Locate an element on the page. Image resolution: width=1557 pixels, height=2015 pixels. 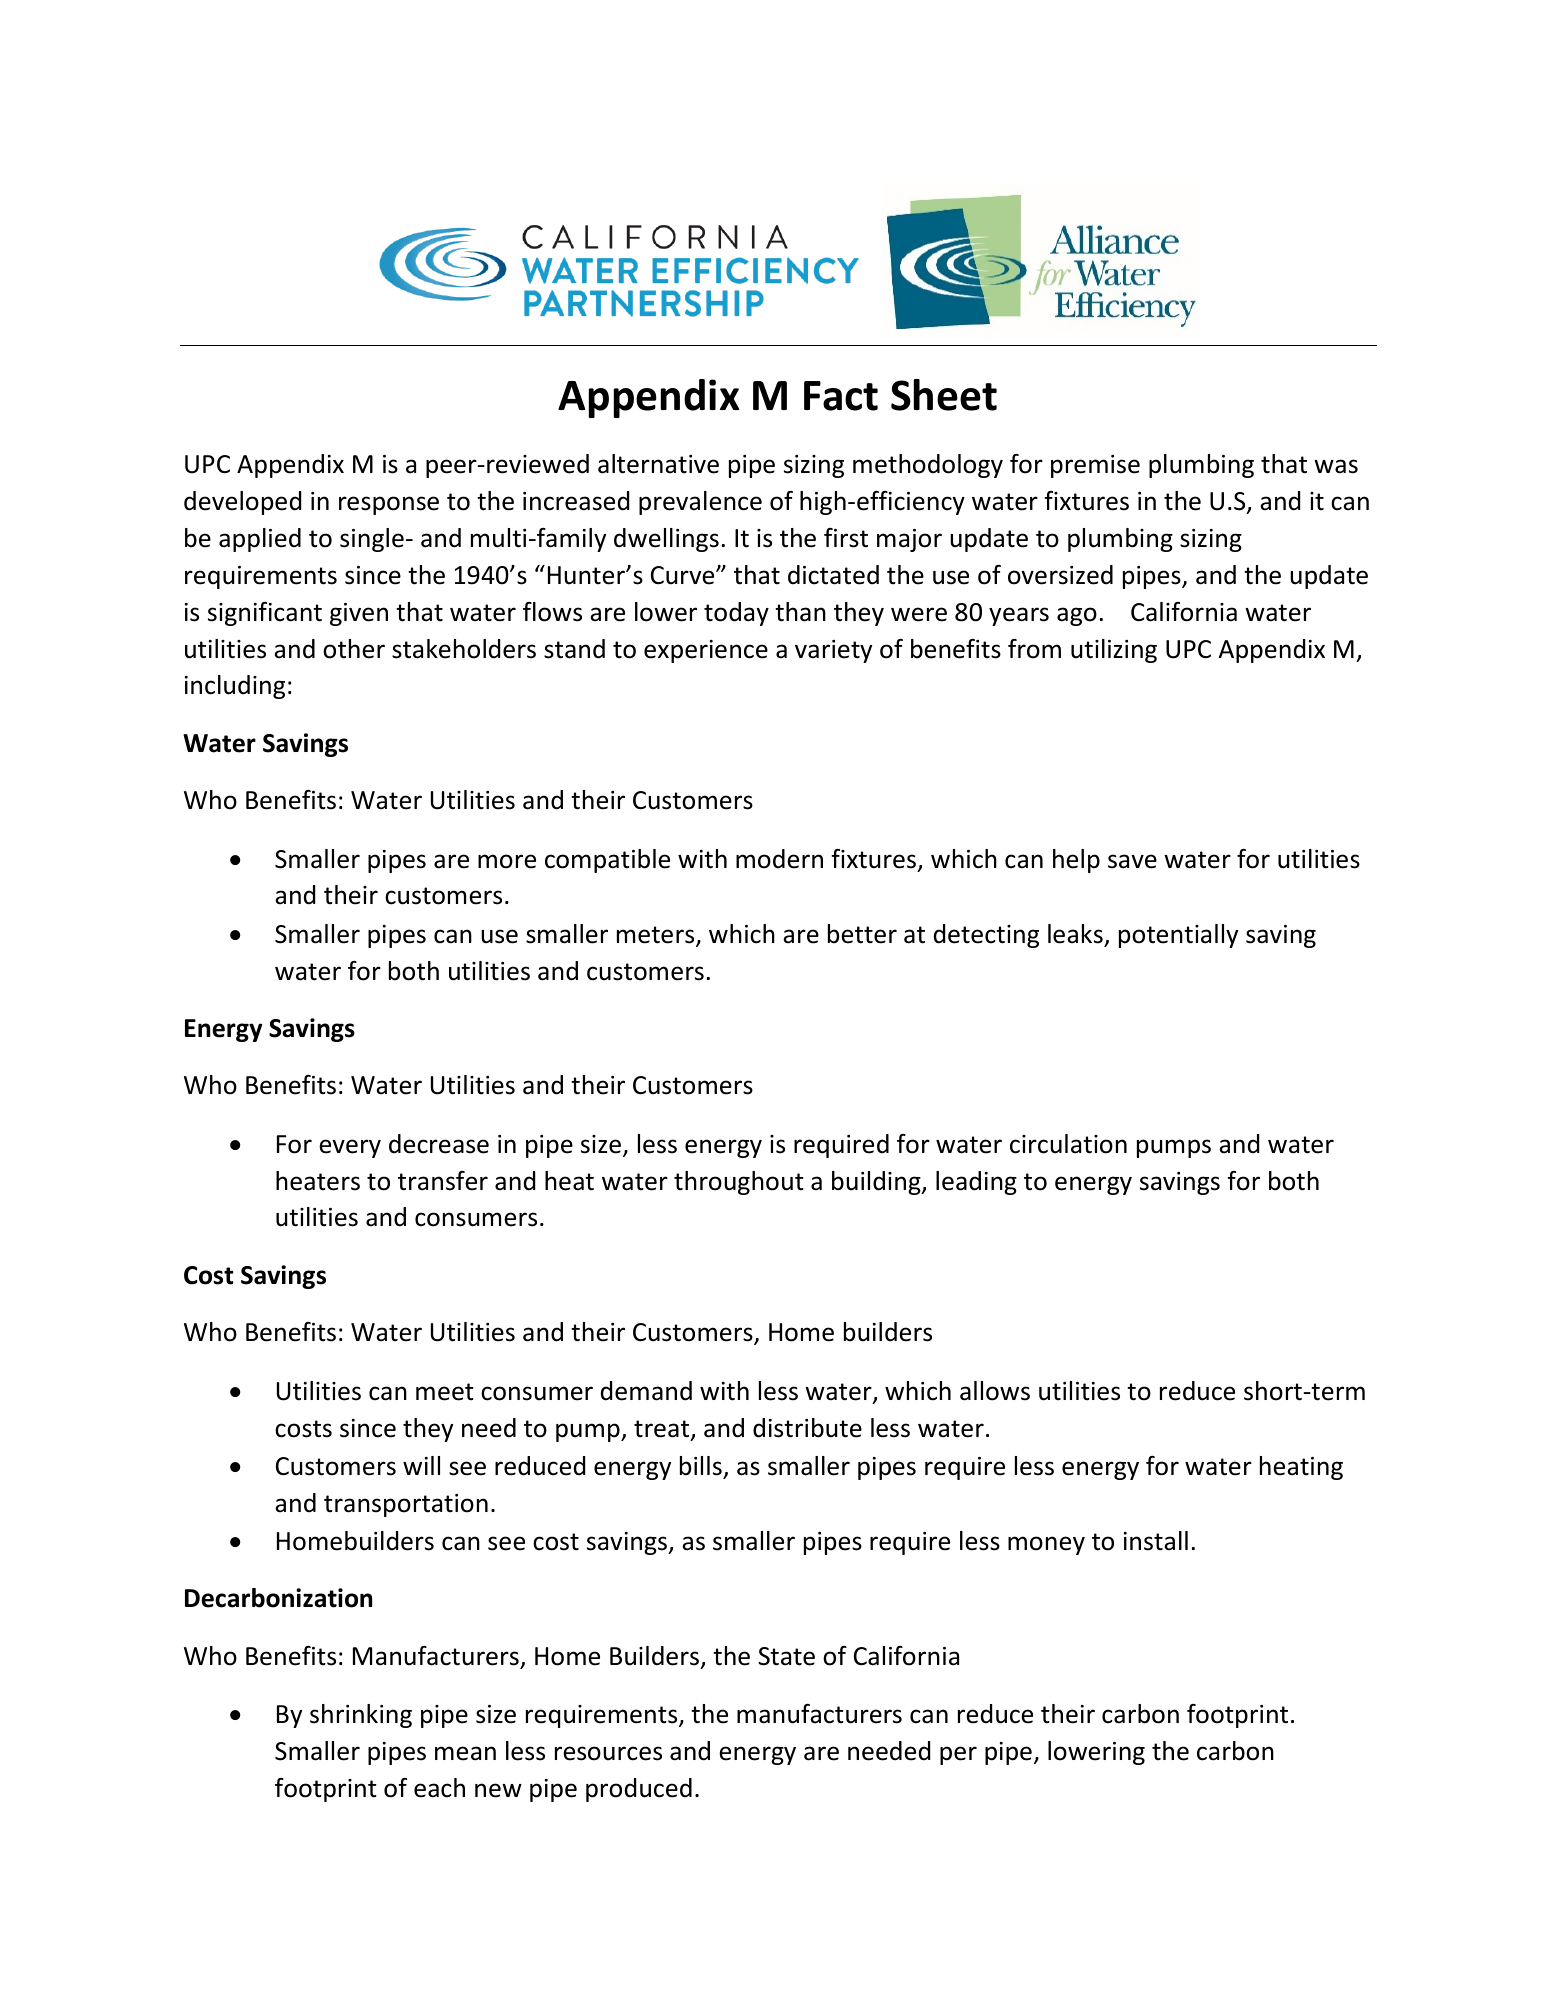
transportation is located at coordinates (406, 1505).
